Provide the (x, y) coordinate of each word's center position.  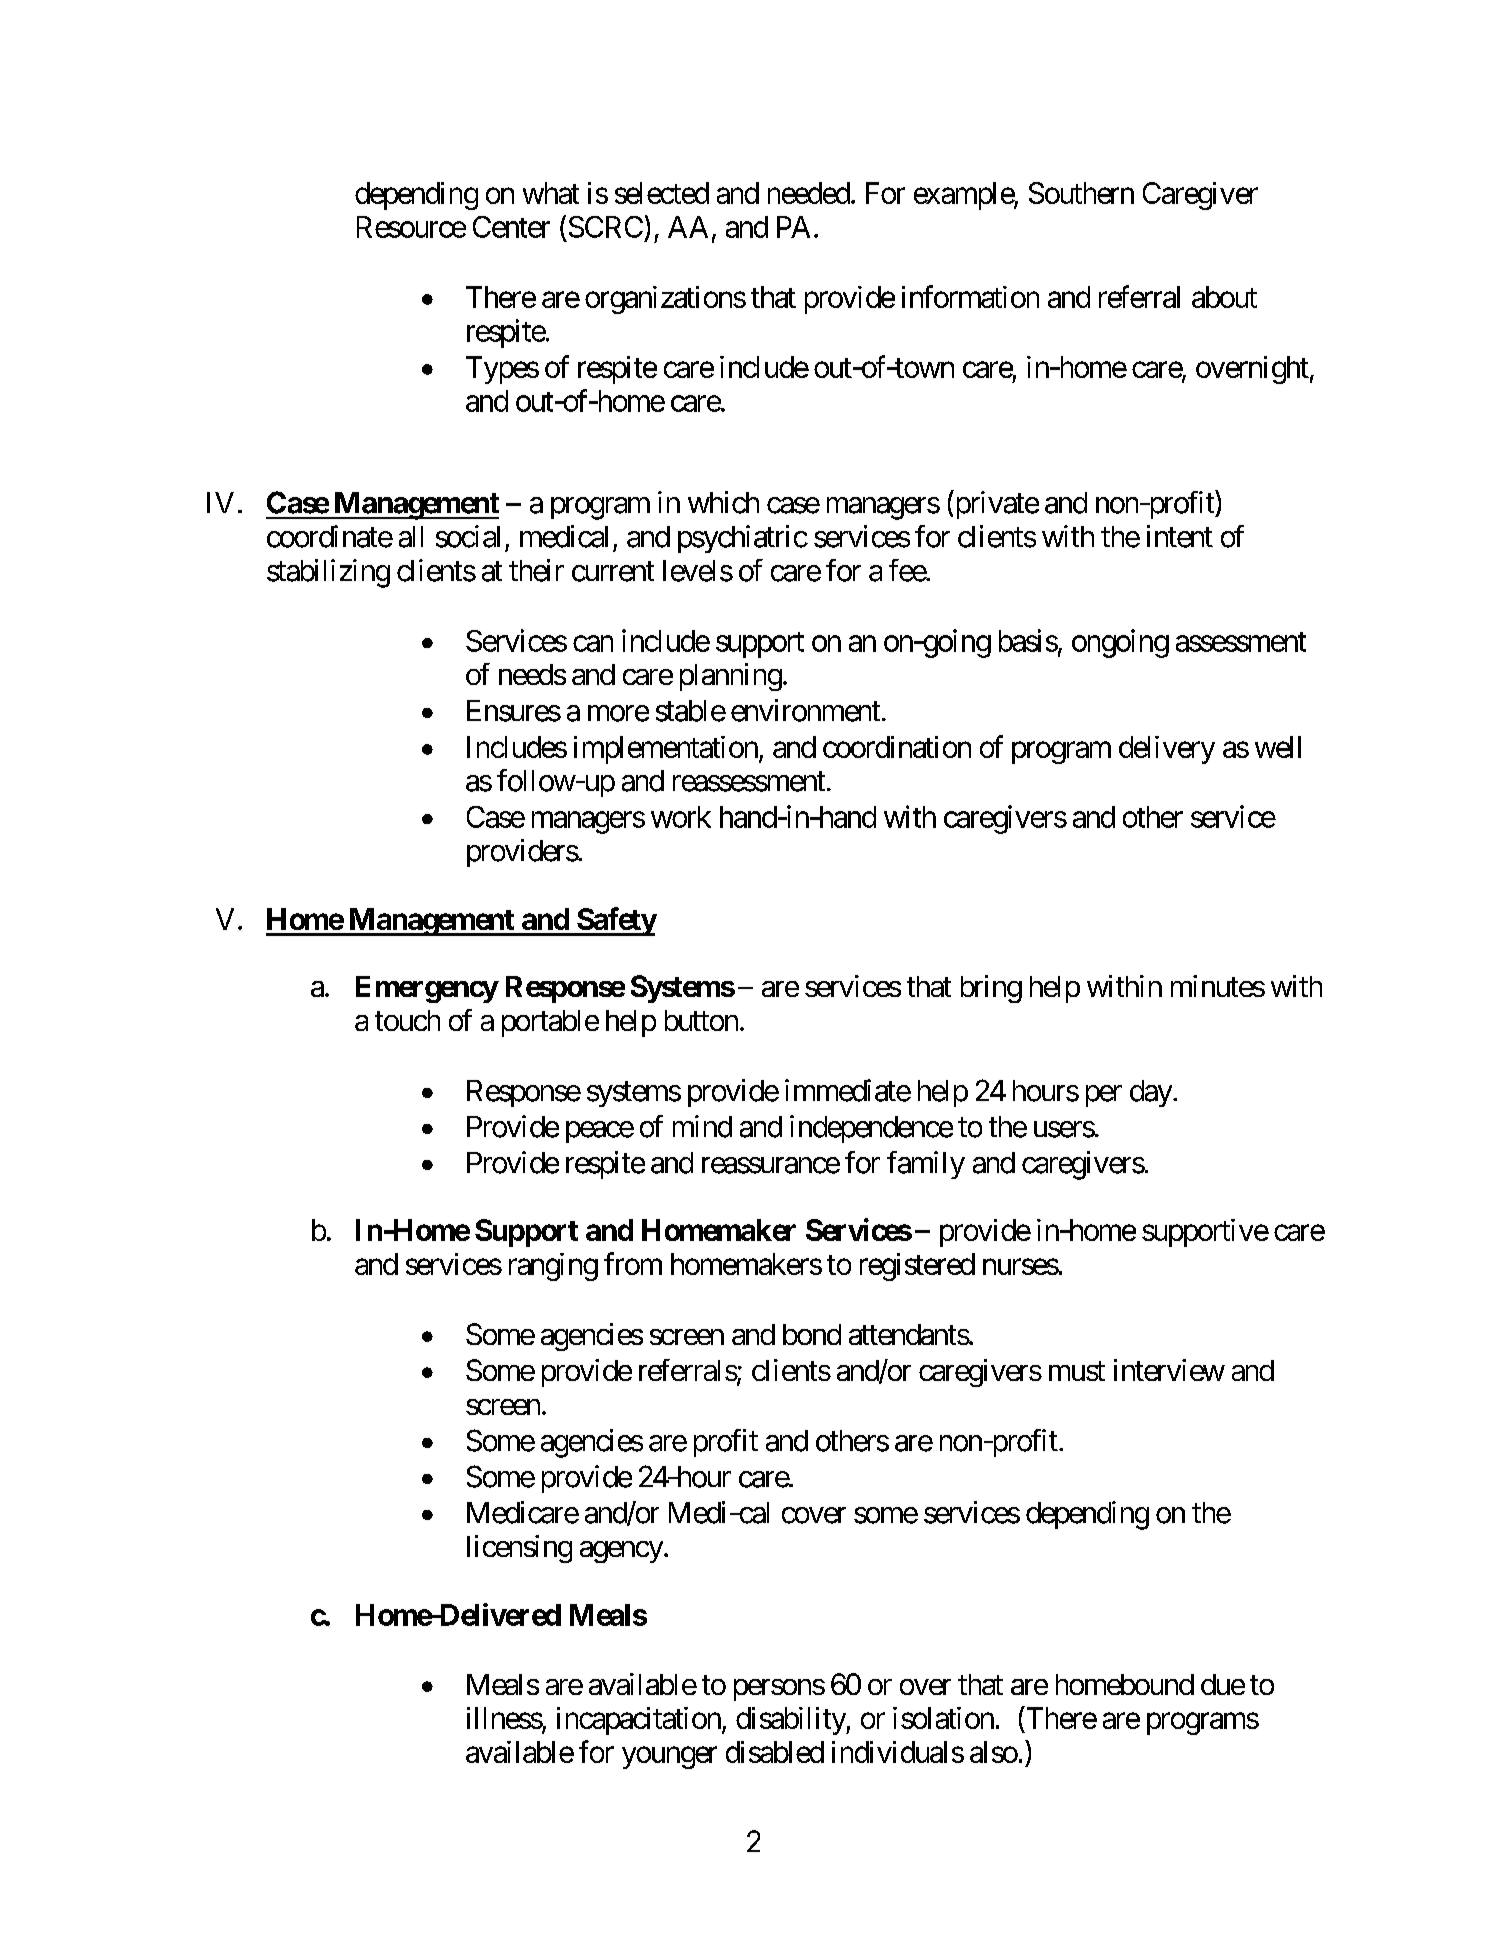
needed (809, 193)
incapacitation (639, 1721)
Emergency (427, 989)
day (1151, 1093)
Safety (616, 921)
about (1224, 297)
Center (511, 227)
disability (791, 1721)
